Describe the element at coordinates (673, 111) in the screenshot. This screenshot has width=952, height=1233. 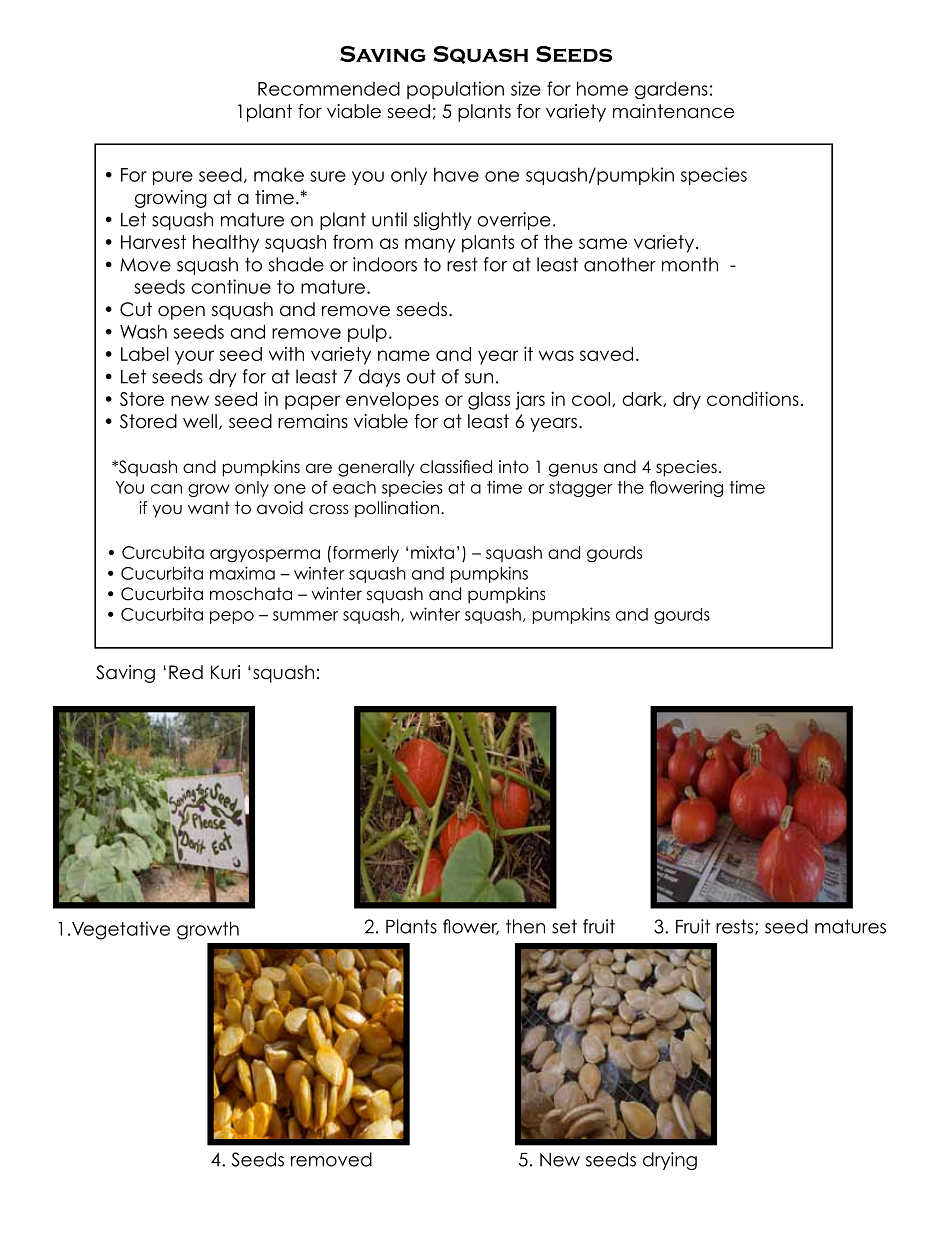
I see `maintenance` at that location.
